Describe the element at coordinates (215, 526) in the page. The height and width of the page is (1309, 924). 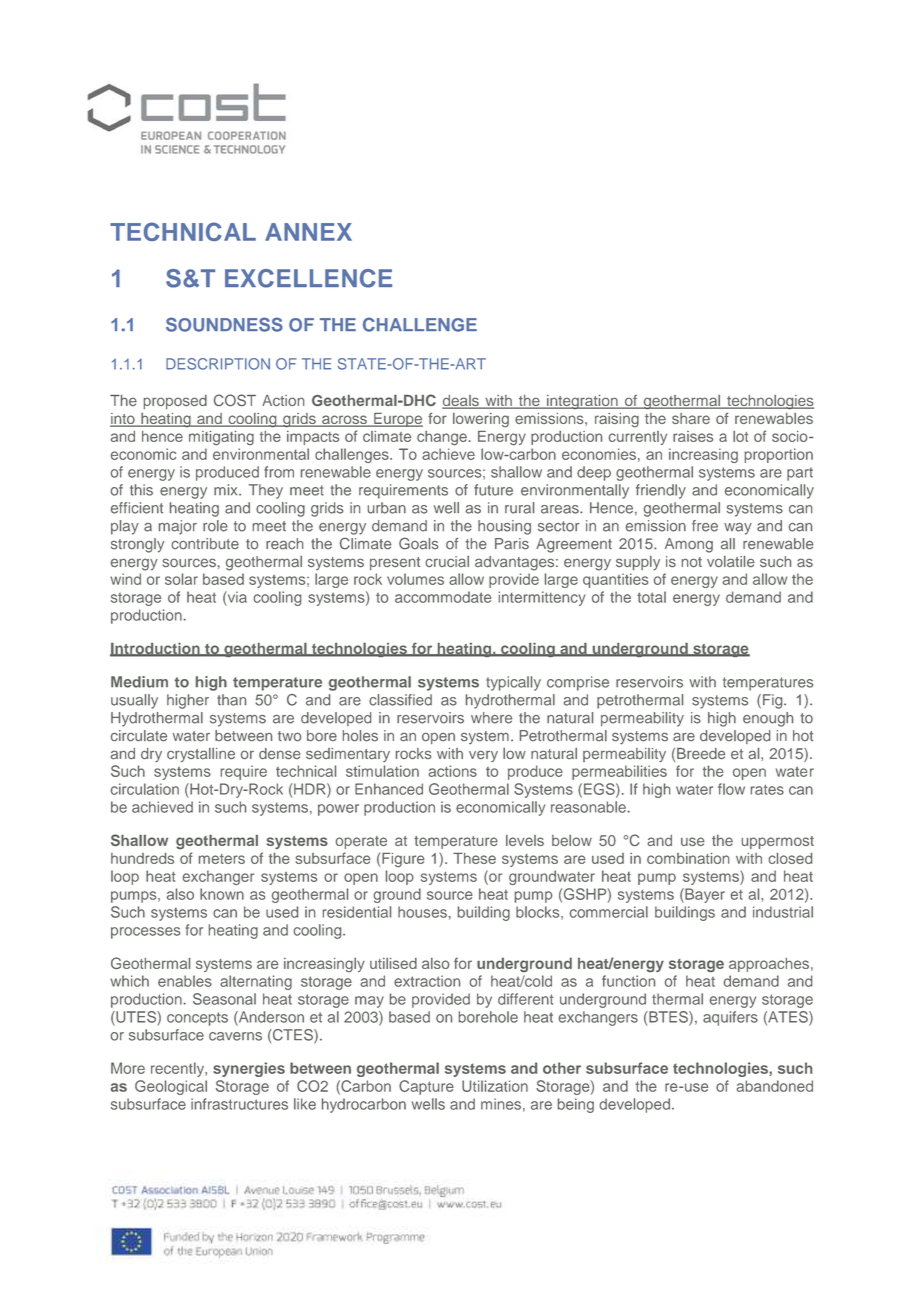
I see `role` at that location.
